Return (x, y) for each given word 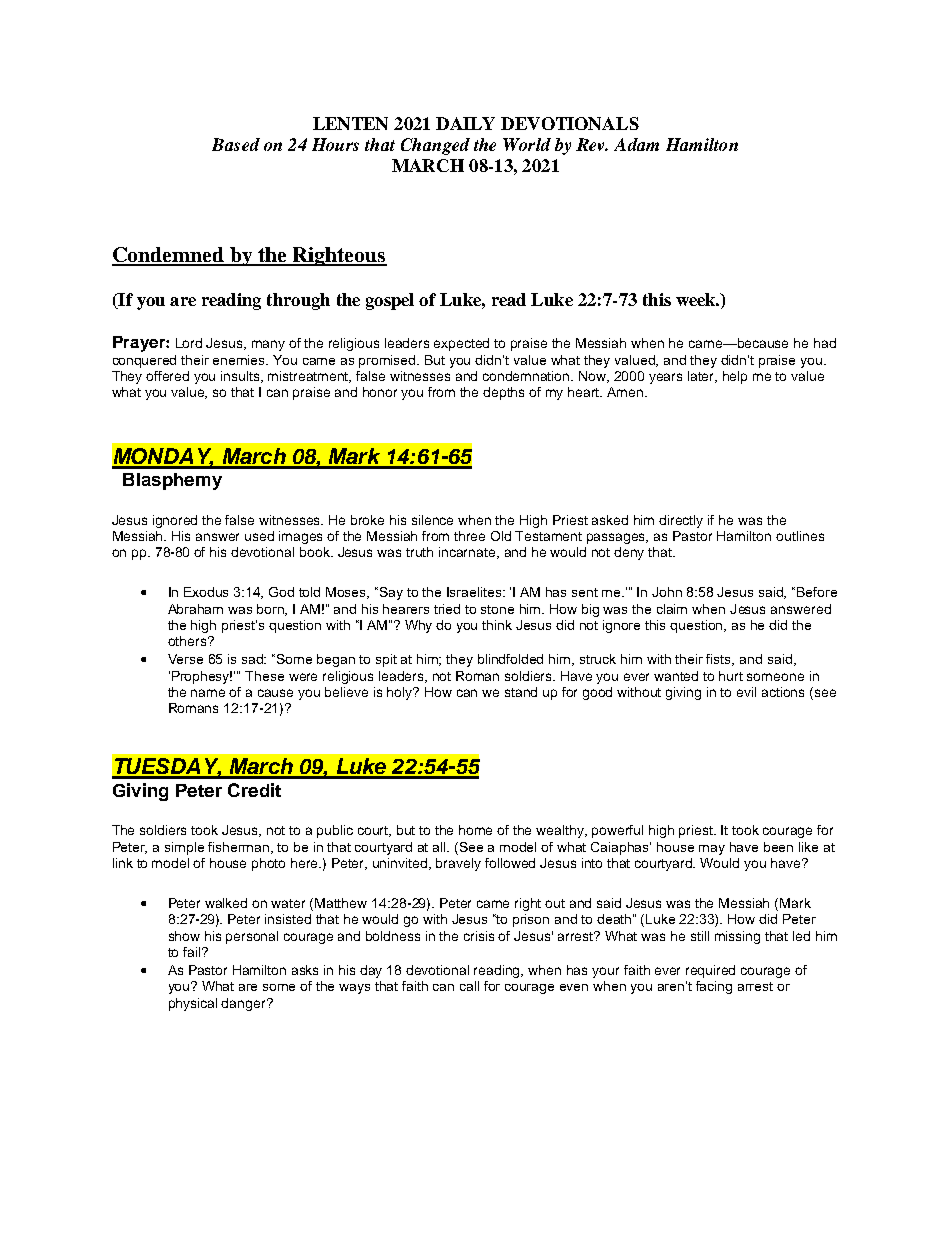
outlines (800, 536)
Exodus (206, 592)
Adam (636, 144)
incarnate (468, 553)
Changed (435, 146)
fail (193, 952)
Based (236, 144)
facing (714, 987)
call (469, 986)
